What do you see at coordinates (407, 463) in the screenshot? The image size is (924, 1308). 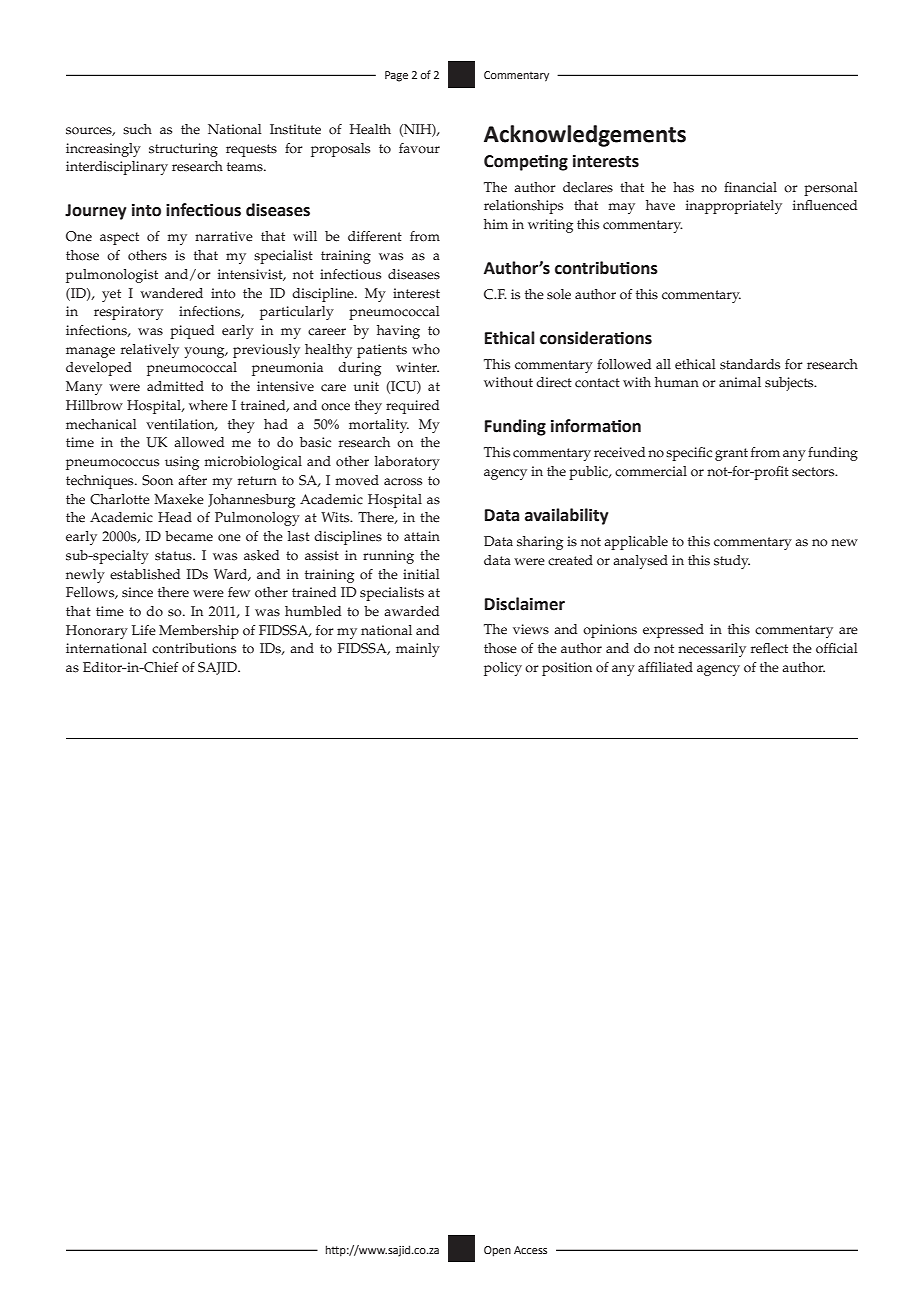 I see `laboratory` at bounding box center [407, 463].
